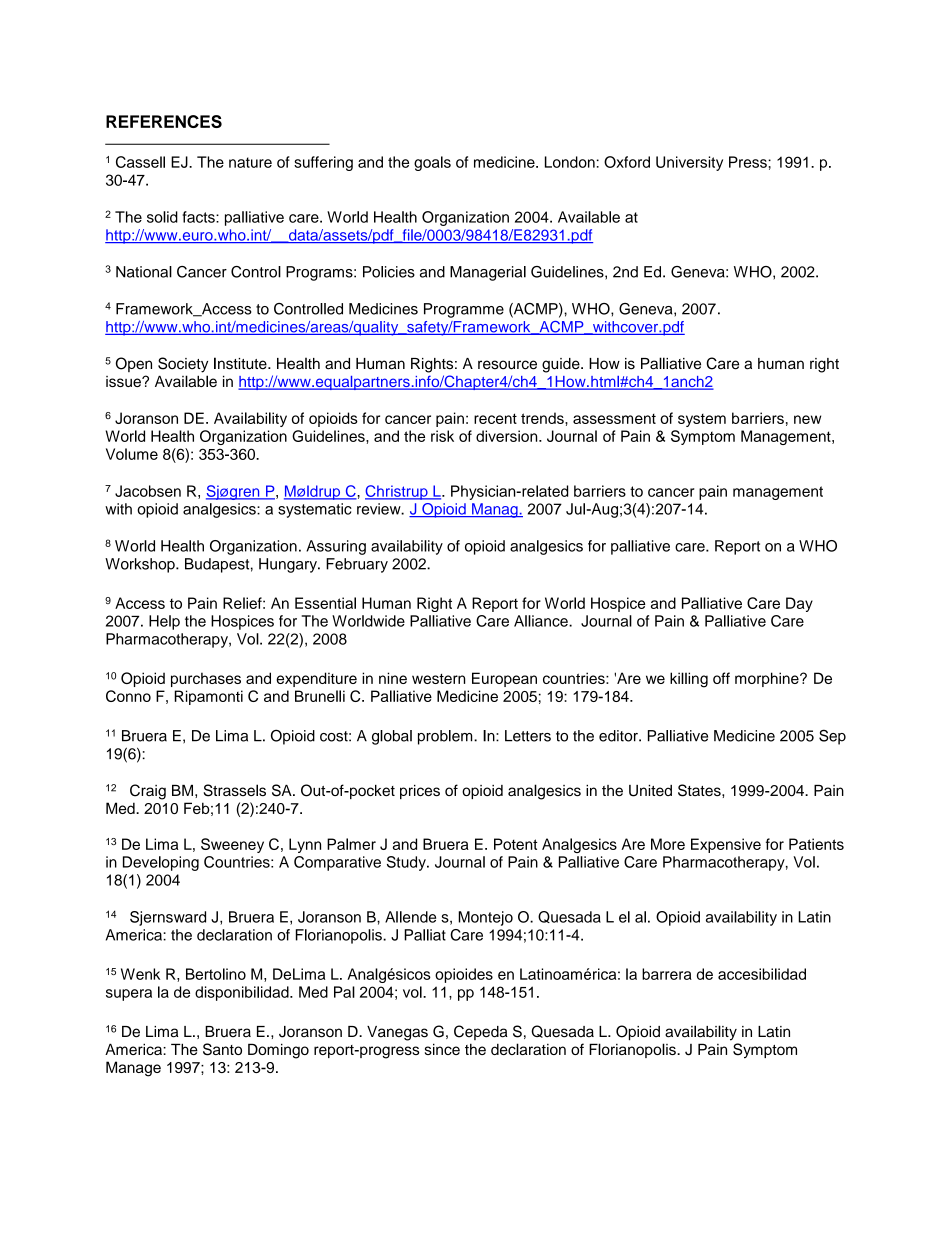  Describe the element at coordinates (508, 436) in the page. I see `diversion` at that location.
